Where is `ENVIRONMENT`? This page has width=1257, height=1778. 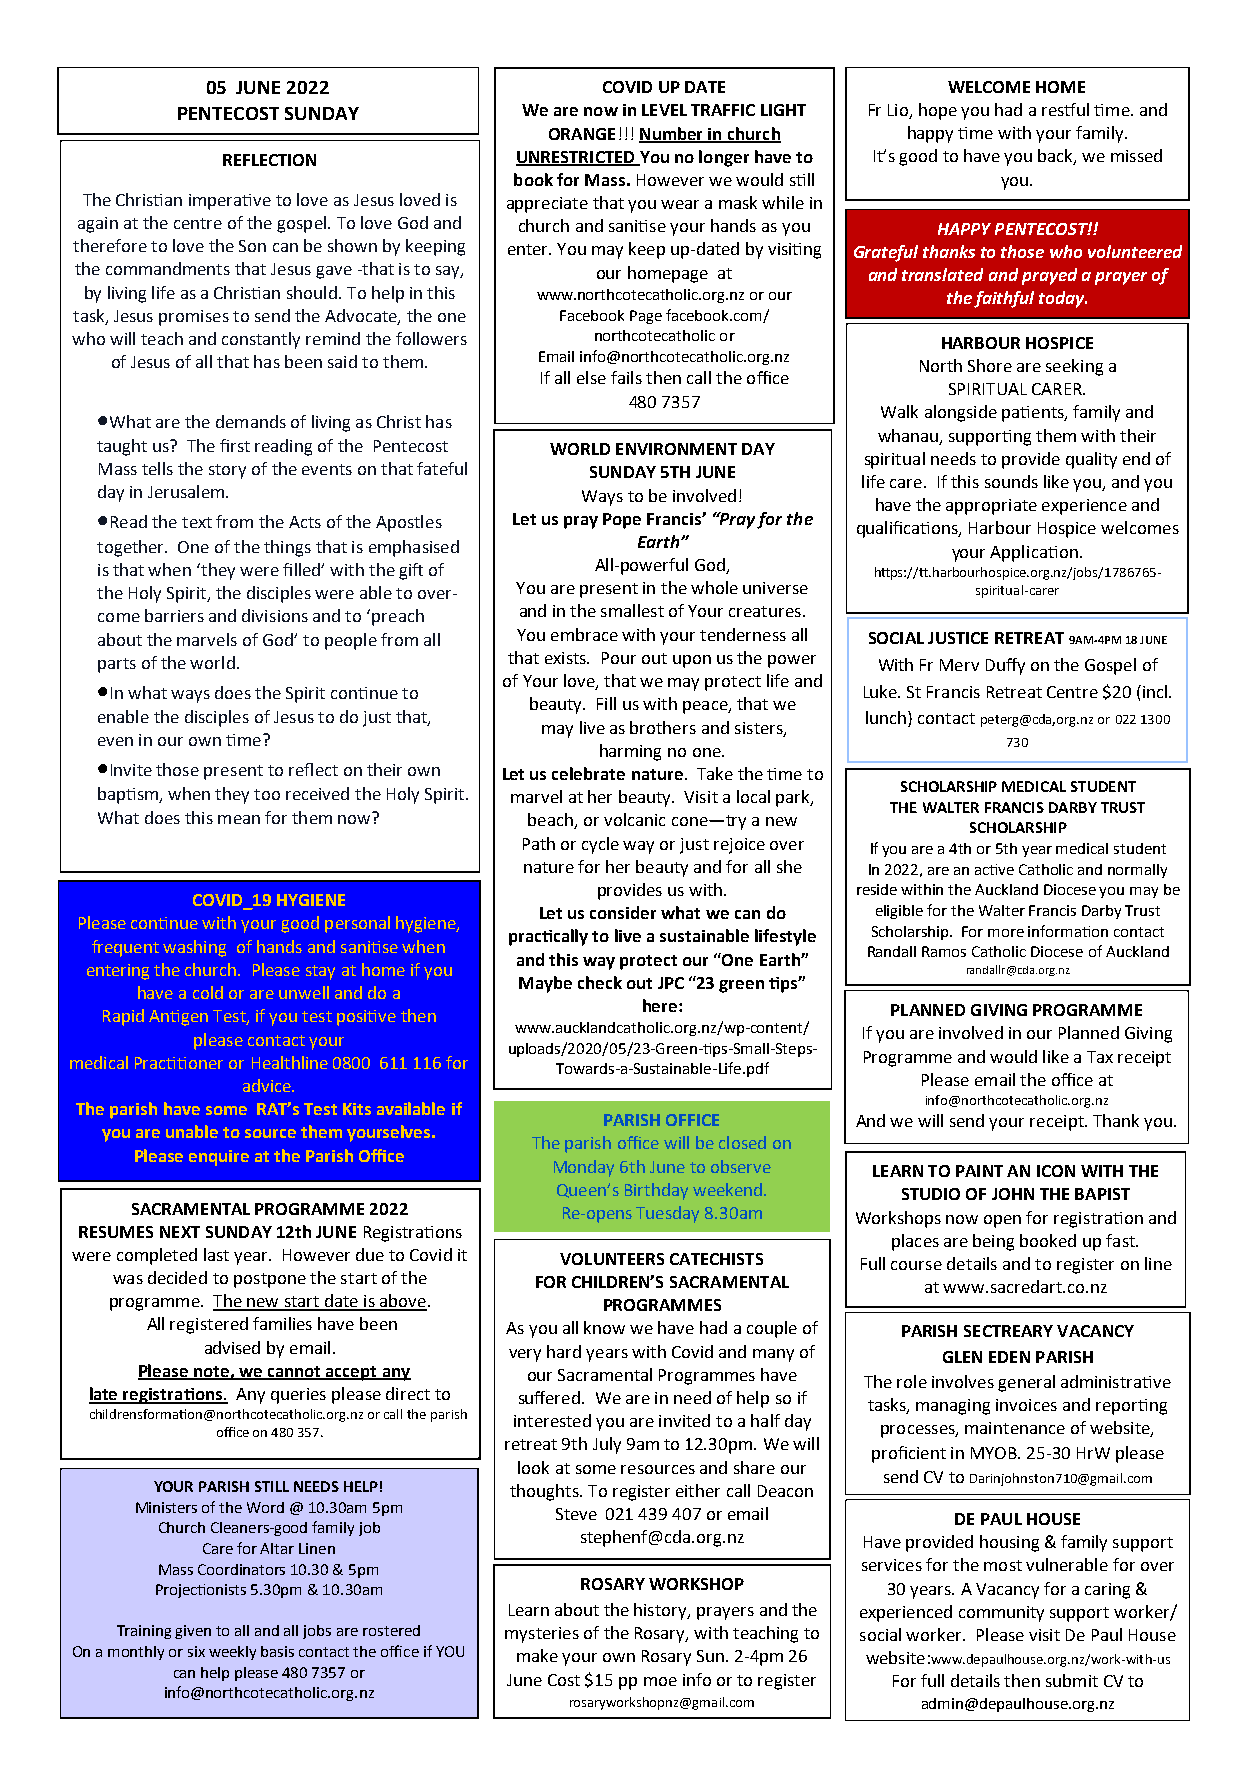
ENVIRONMENT is located at coordinates (676, 449).
